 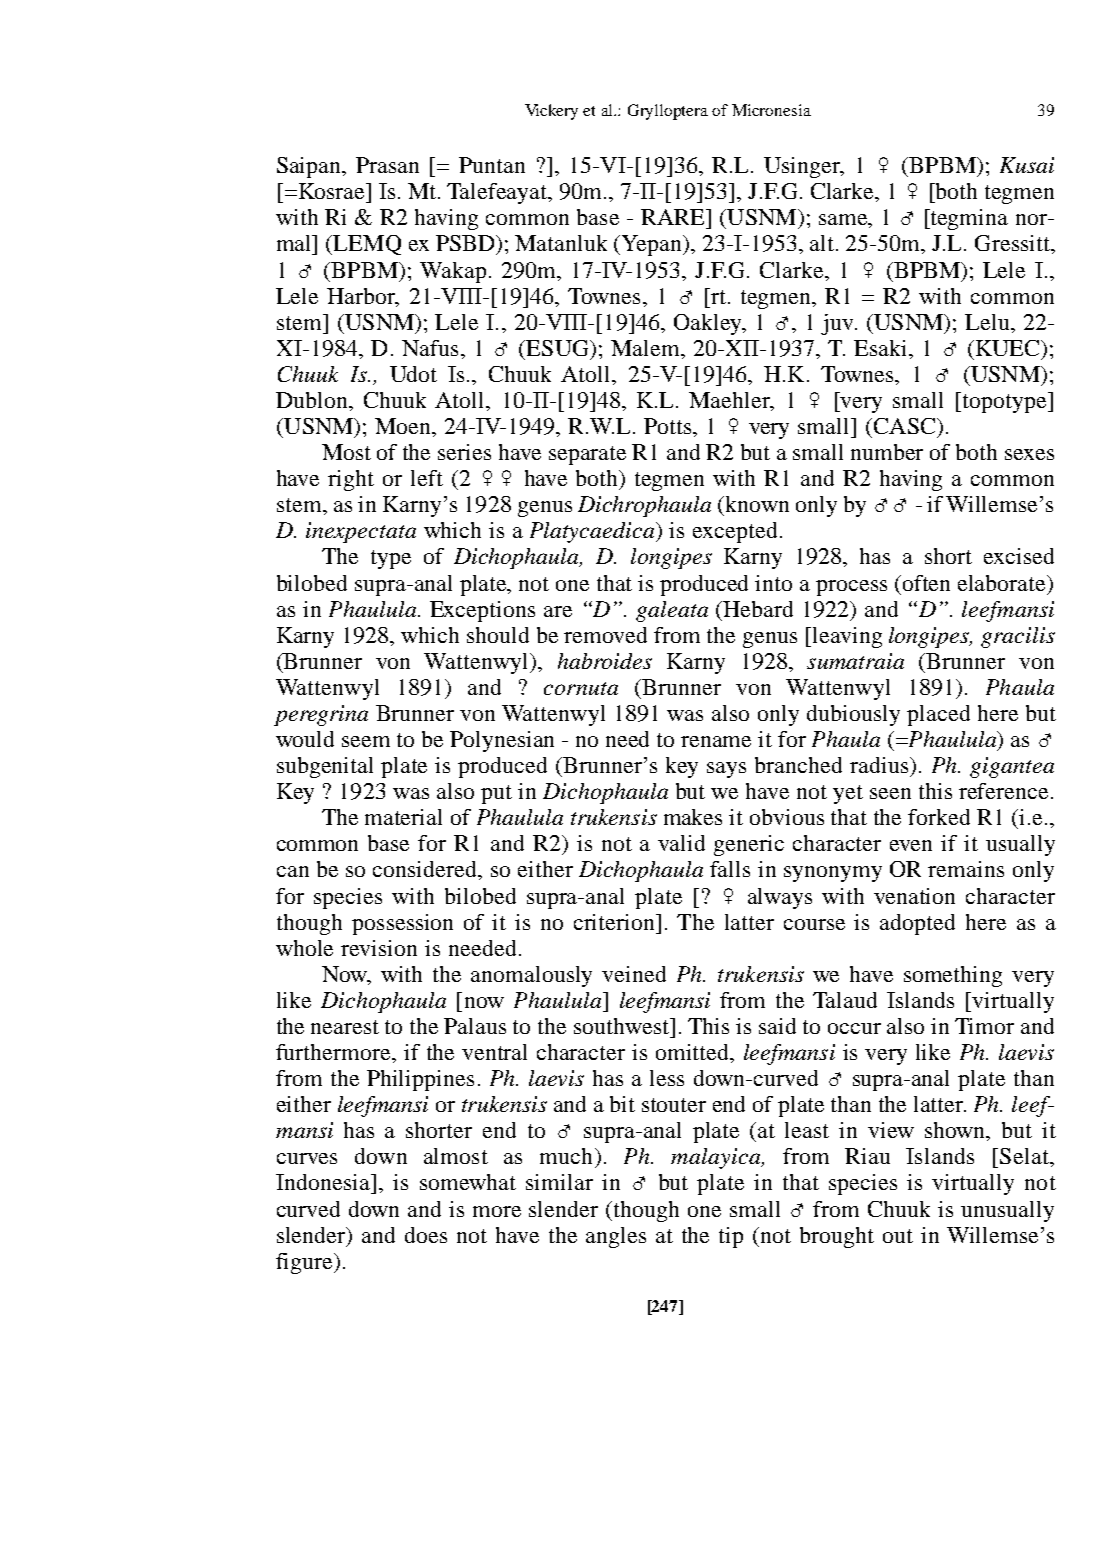 I want to click on Saipan, so click(x=310, y=167).
